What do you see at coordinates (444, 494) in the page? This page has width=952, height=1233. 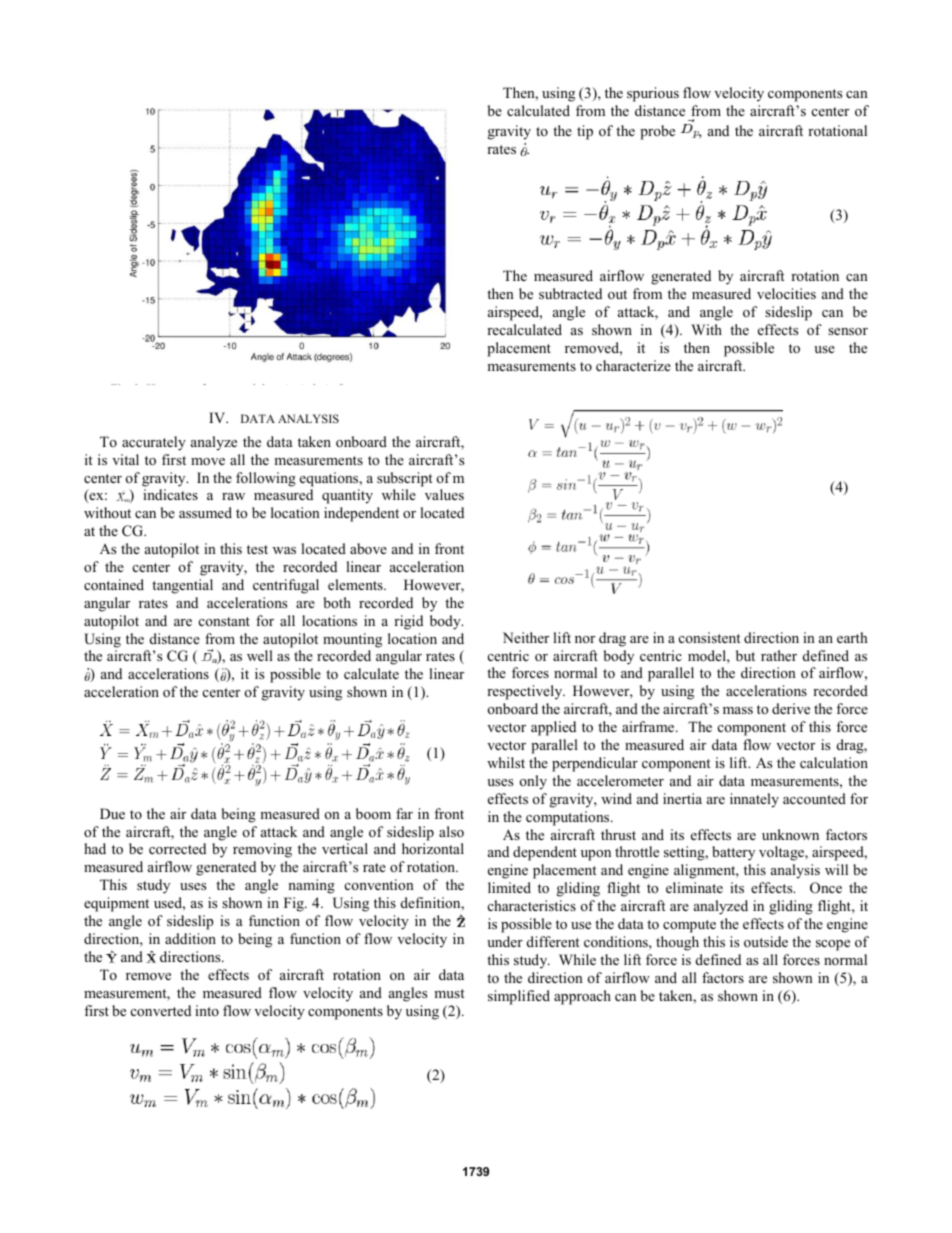 I see `values` at bounding box center [444, 494].
